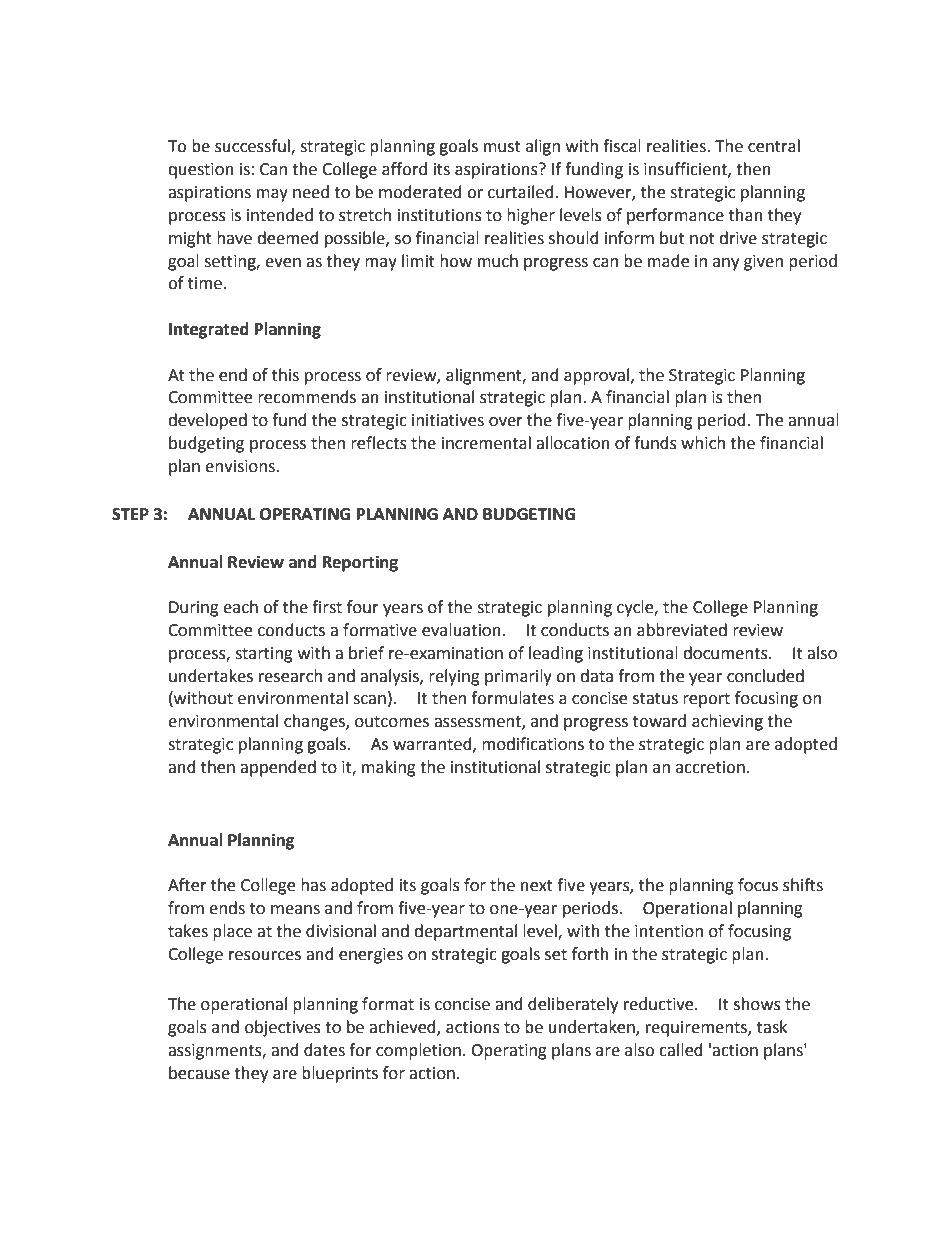  I want to click on appended, so click(278, 768).
